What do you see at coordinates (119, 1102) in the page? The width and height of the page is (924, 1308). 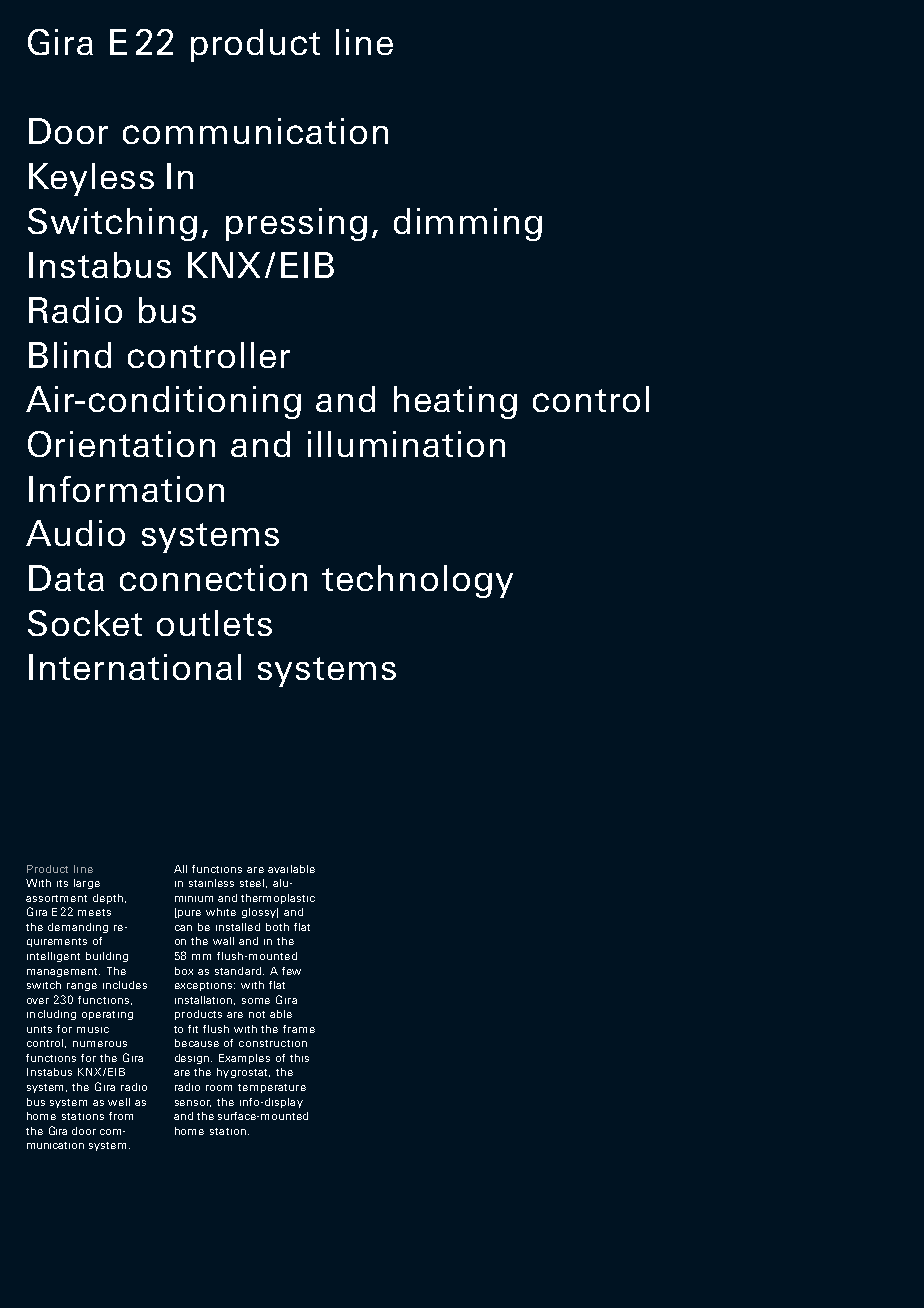 I see `well` at bounding box center [119, 1102].
